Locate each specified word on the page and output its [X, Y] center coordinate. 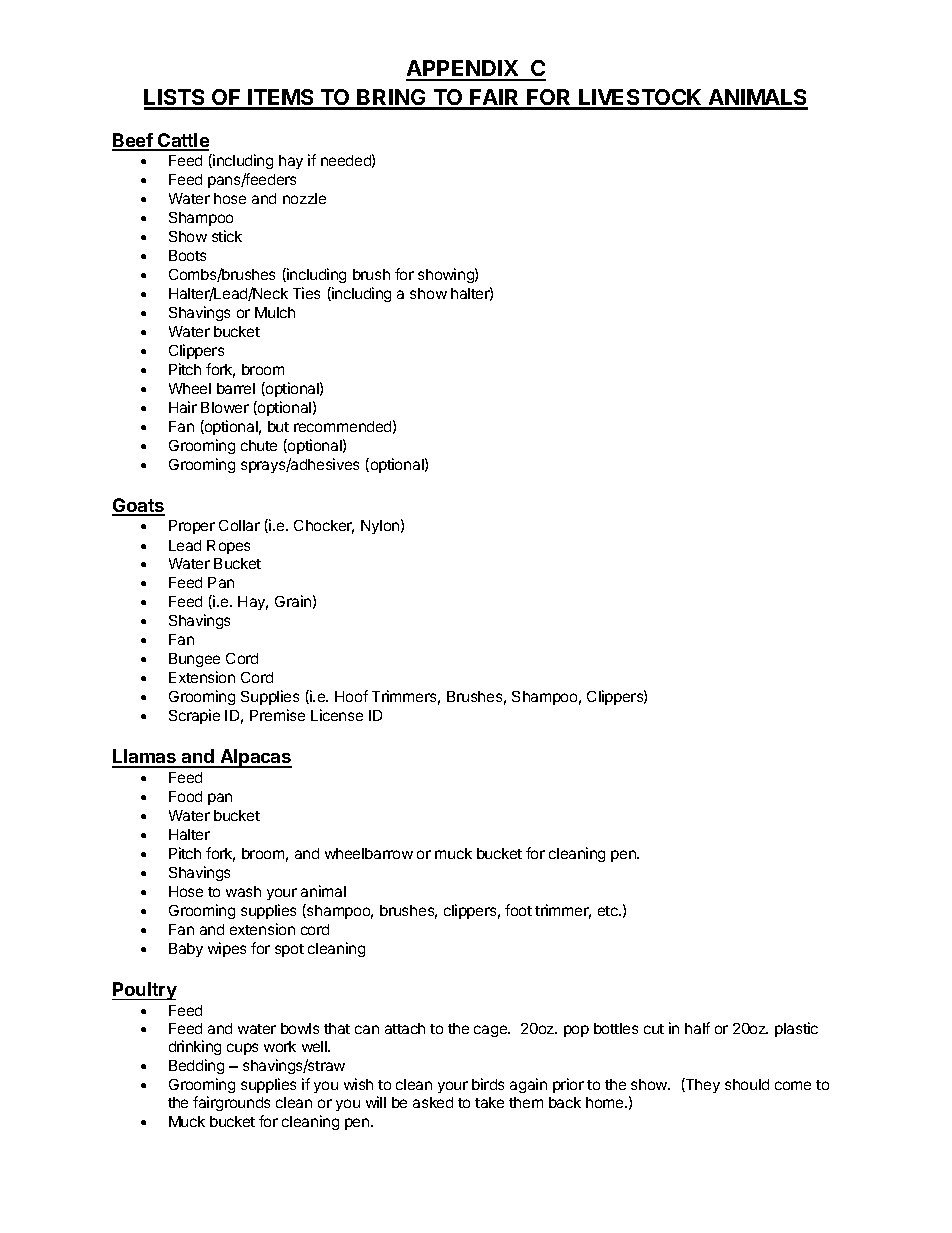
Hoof [351, 696]
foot [518, 910]
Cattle [182, 141]
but [278, 426]
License [337, 715]
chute [259, 445]
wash [243, 891]
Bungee [194, 660]
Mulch [275, 312]
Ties [306, 293]
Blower [225, 407]
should [747, 1084]
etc [609, 911]
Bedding [196, 1066]
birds [488, 1084]
